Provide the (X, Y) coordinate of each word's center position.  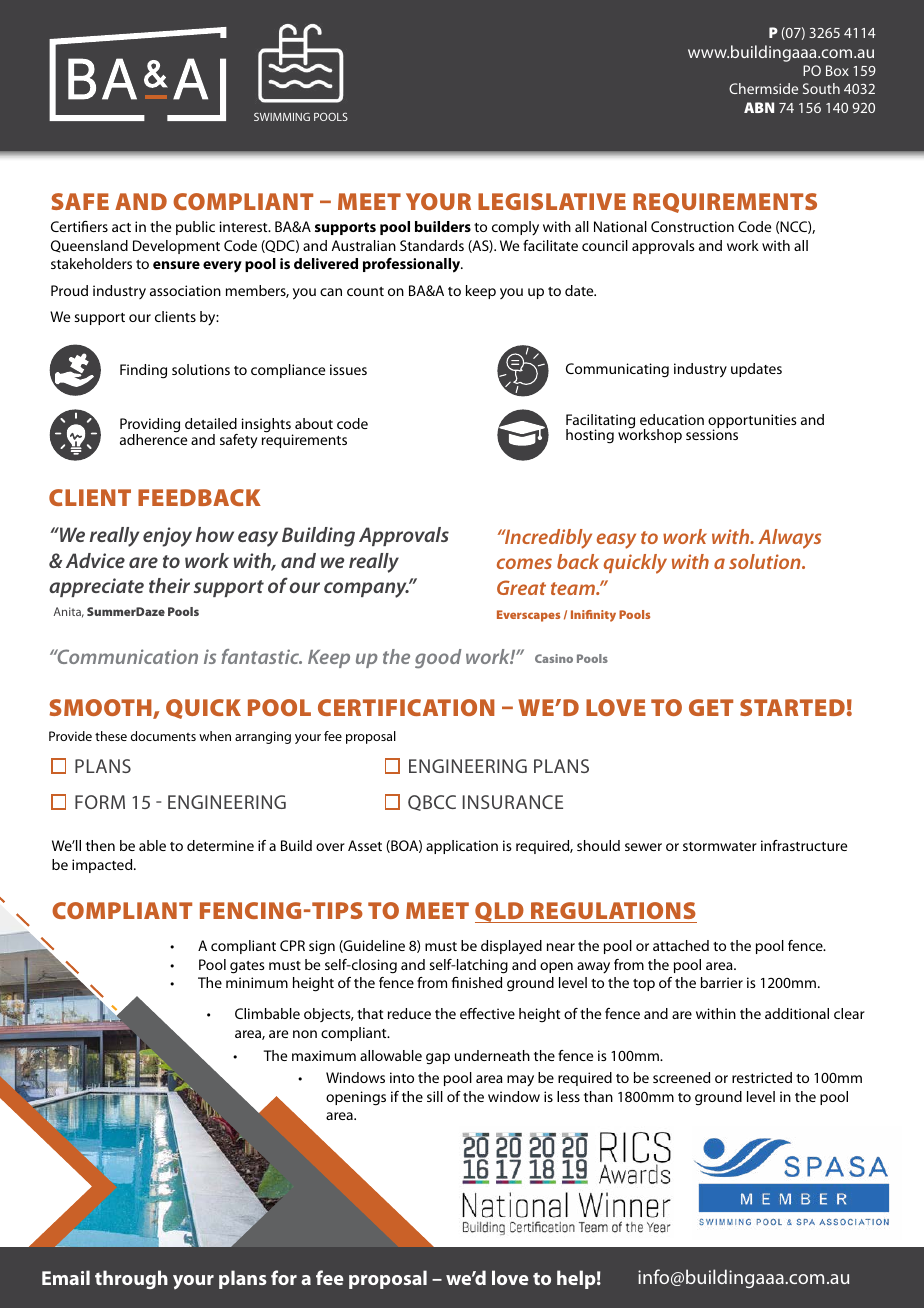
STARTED (792, 707)
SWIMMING (282, 117)
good (438, 659)
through (131, 1279)
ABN (759, 107)
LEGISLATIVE (552, 201)
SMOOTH (101, 709)
